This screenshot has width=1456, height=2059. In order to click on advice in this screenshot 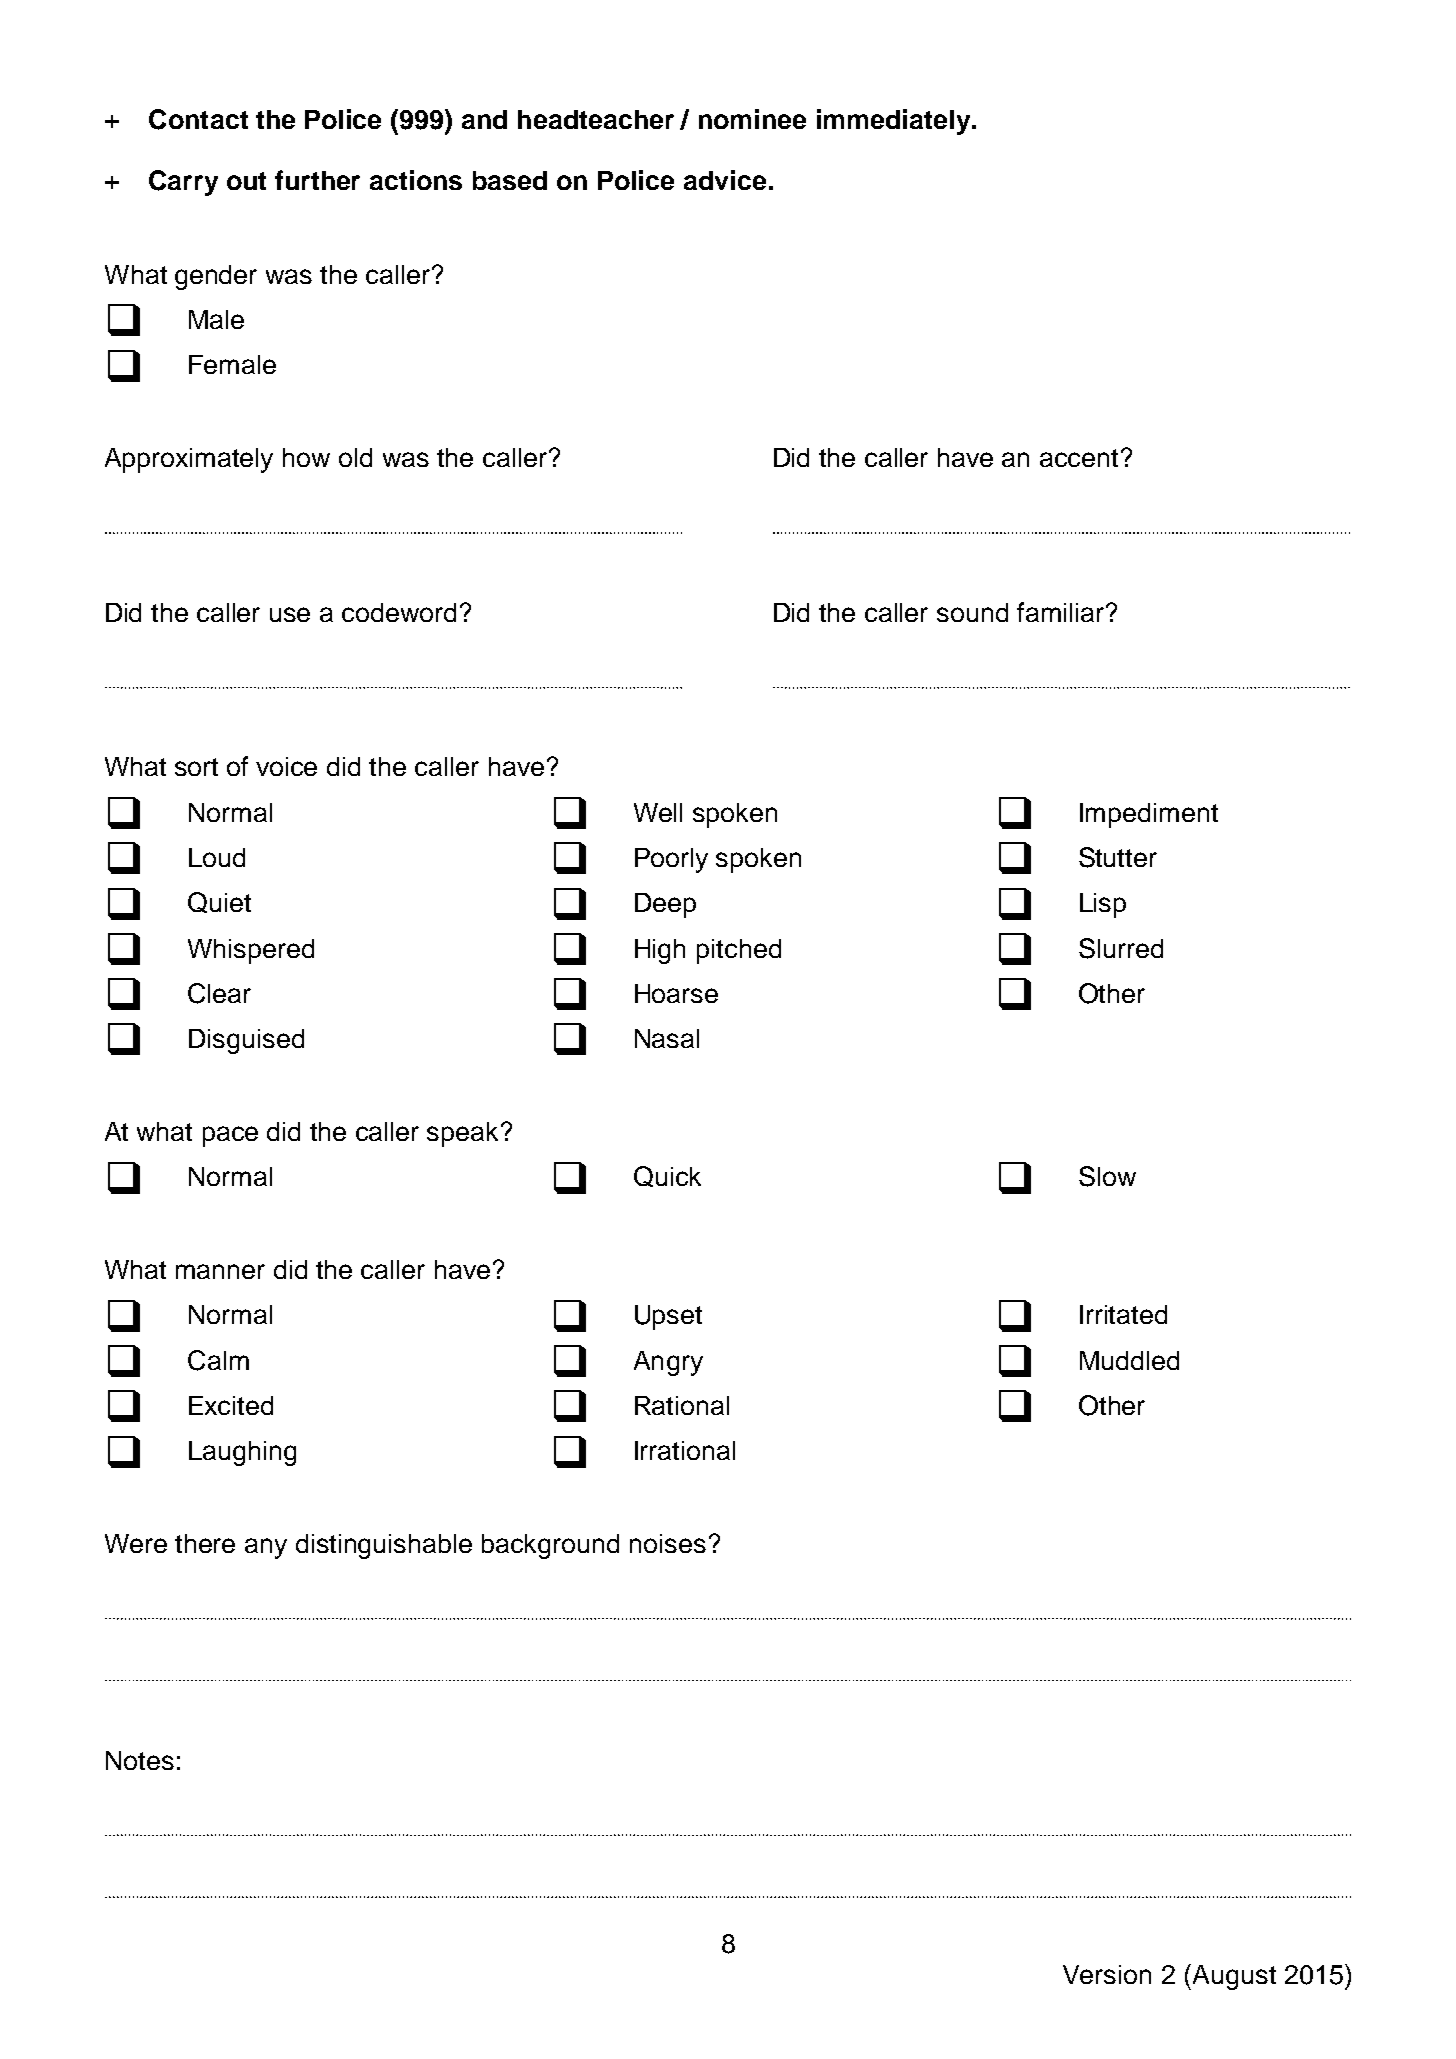, I will do `click(725, 180)`.
